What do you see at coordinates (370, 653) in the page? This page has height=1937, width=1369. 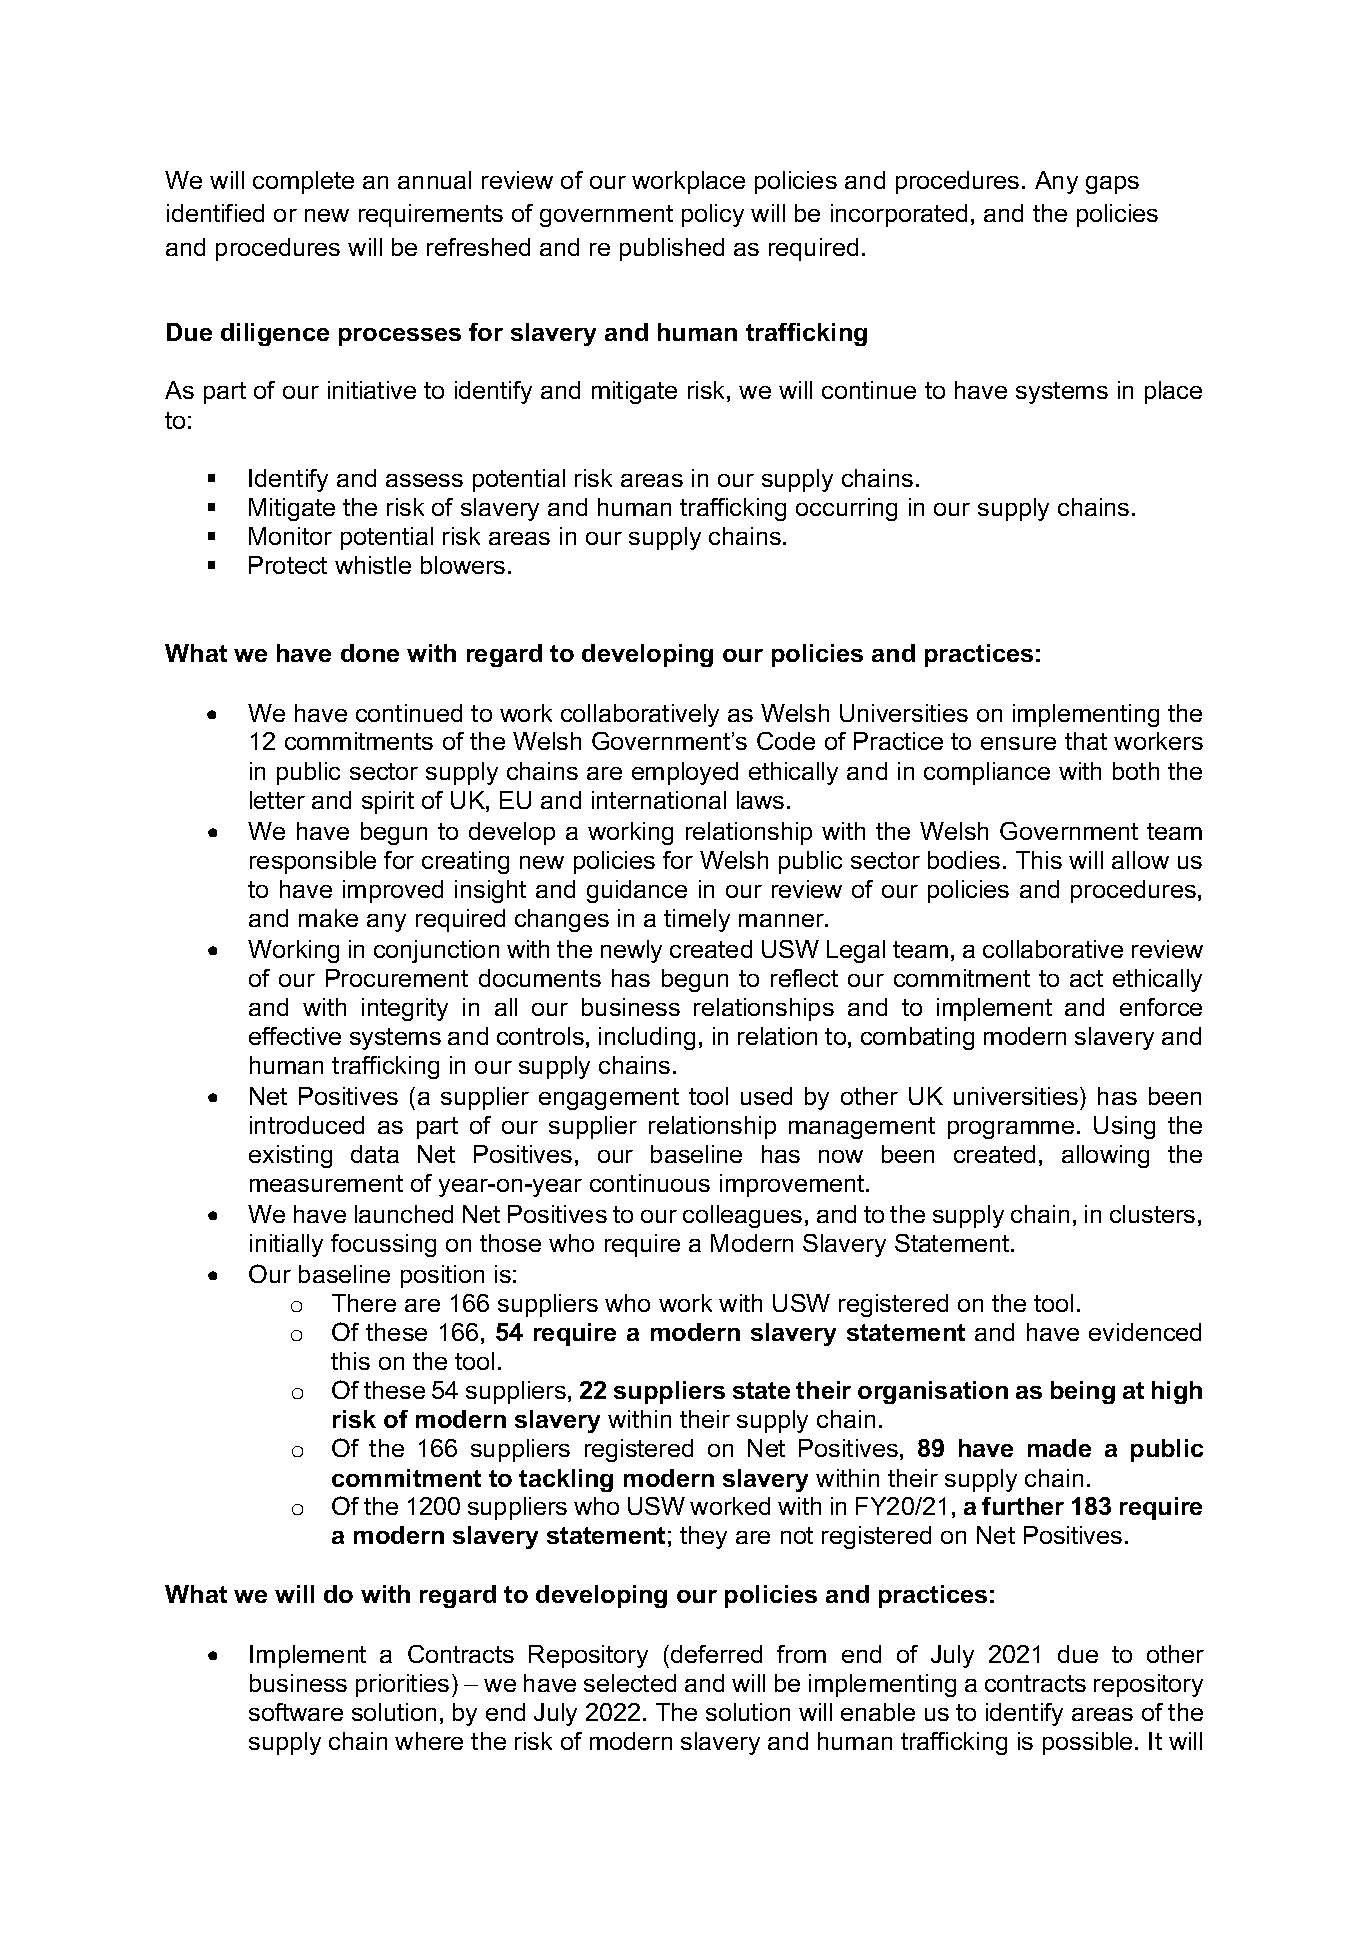 I see `done` at bounding box center [370, 653].
